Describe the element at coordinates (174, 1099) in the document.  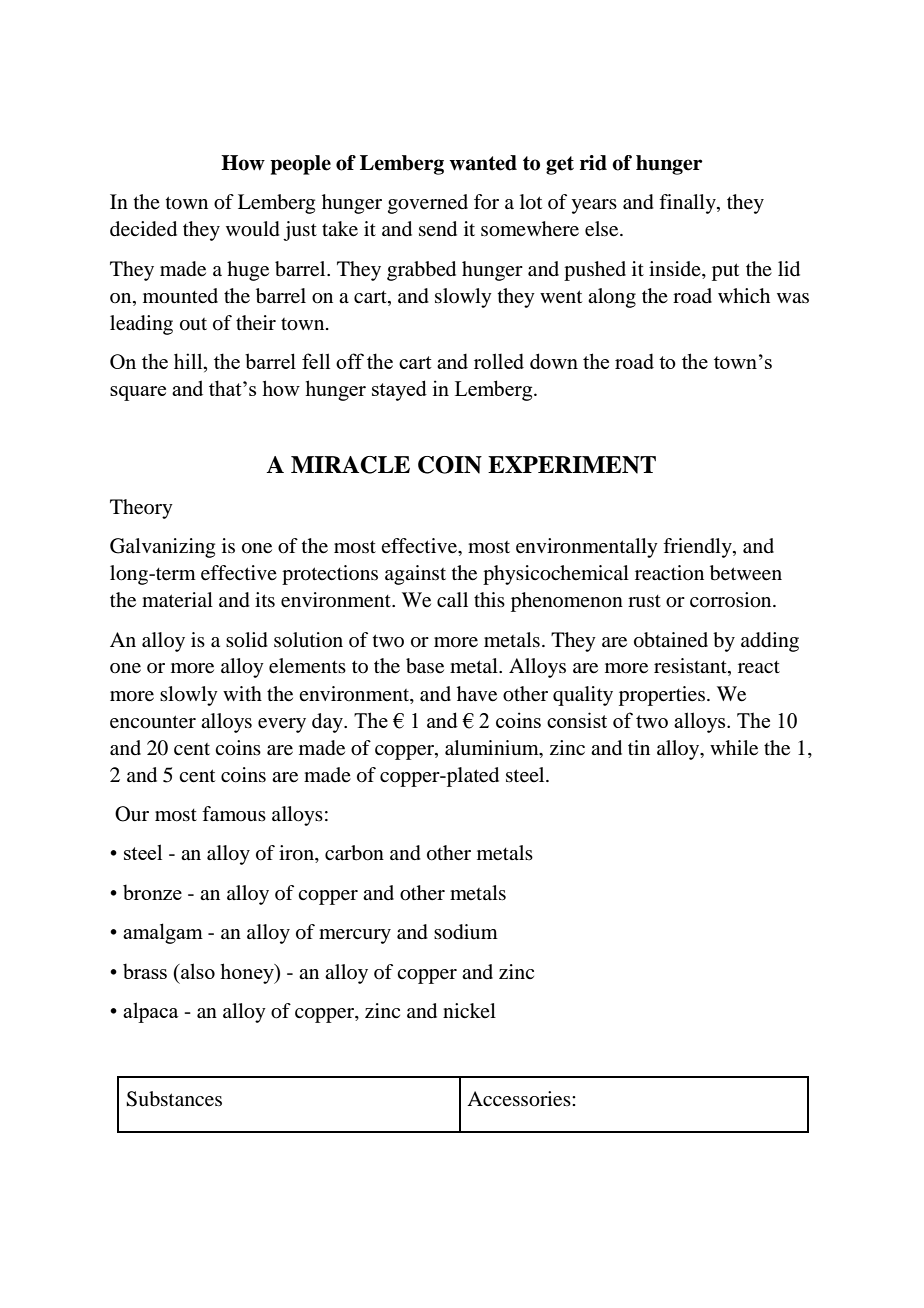
I see `Substances` at that location.
